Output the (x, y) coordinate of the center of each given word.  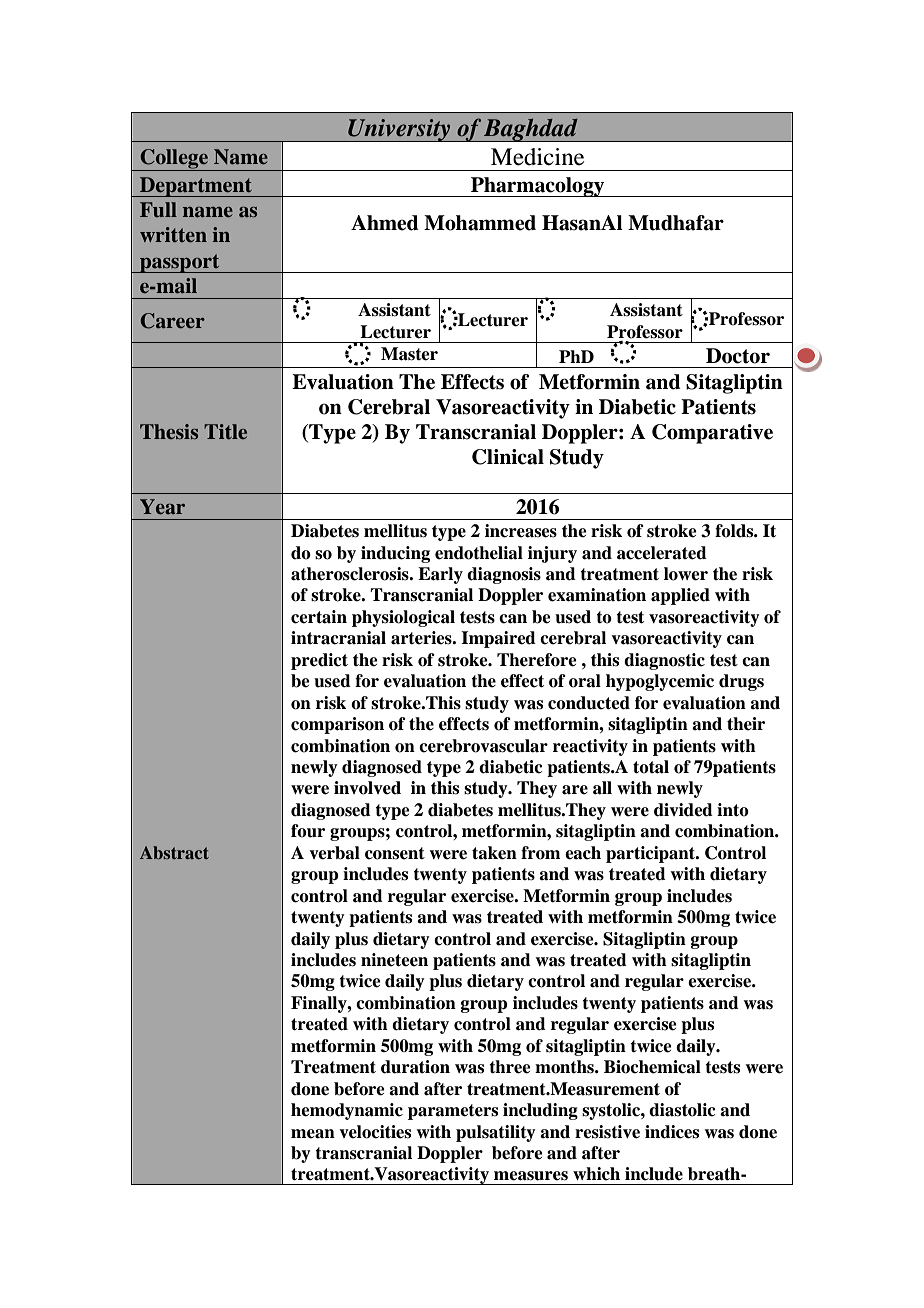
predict (319, 661)
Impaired (498, 639)
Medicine (537, 157)
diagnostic (664, 661)
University (399, 130)
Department (196, 187)
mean (313, 1134)
